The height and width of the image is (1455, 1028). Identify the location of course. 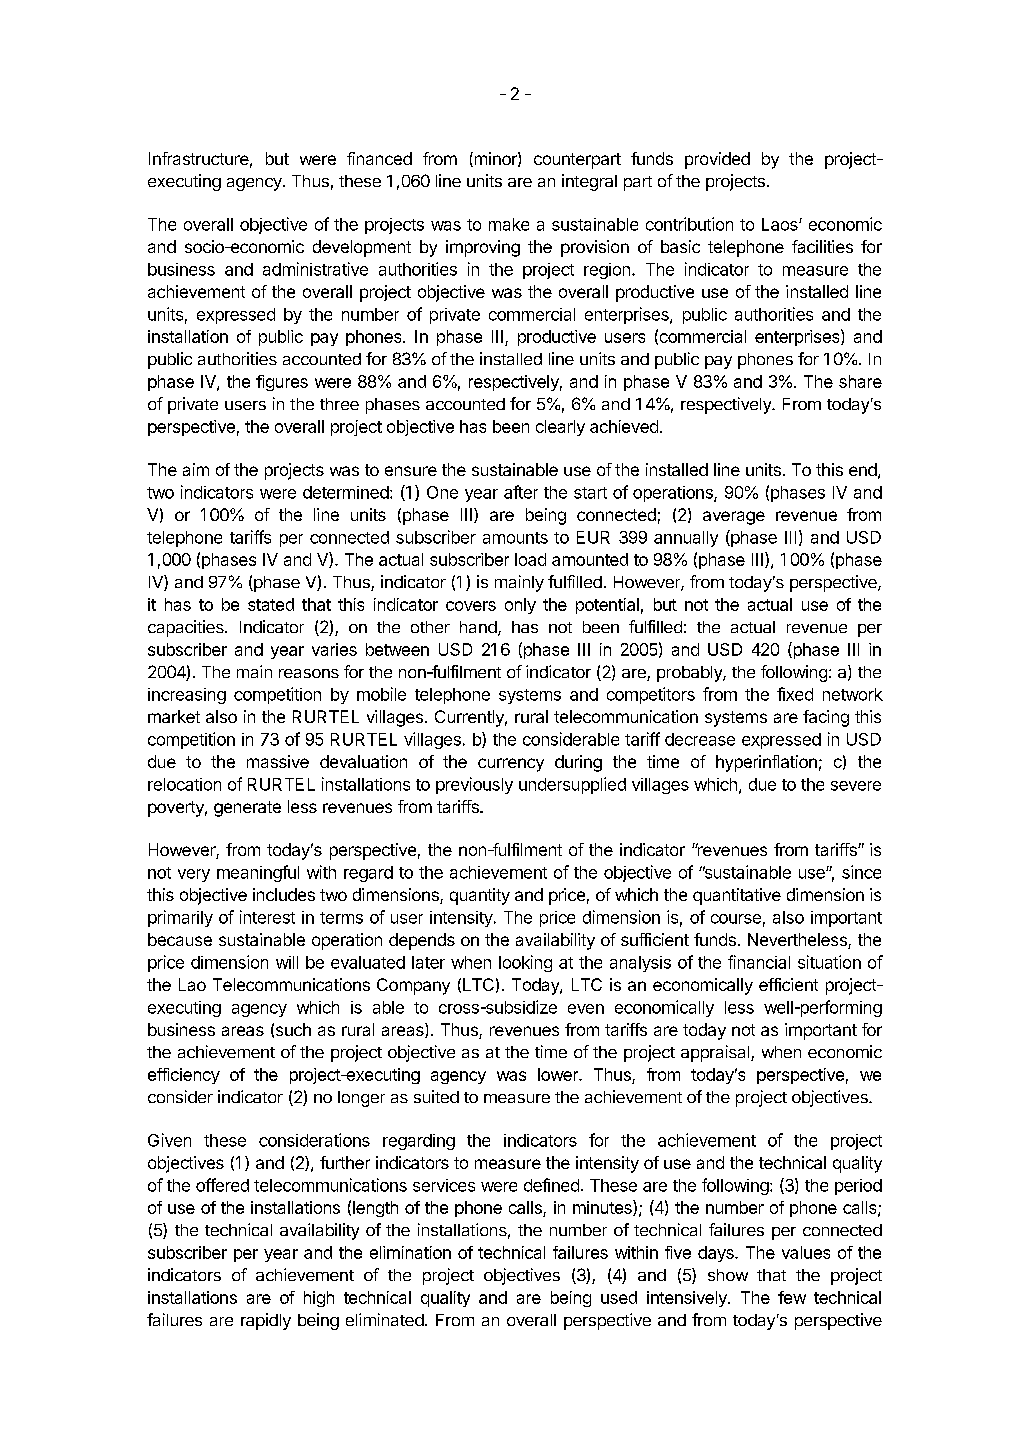
(736, 919).
